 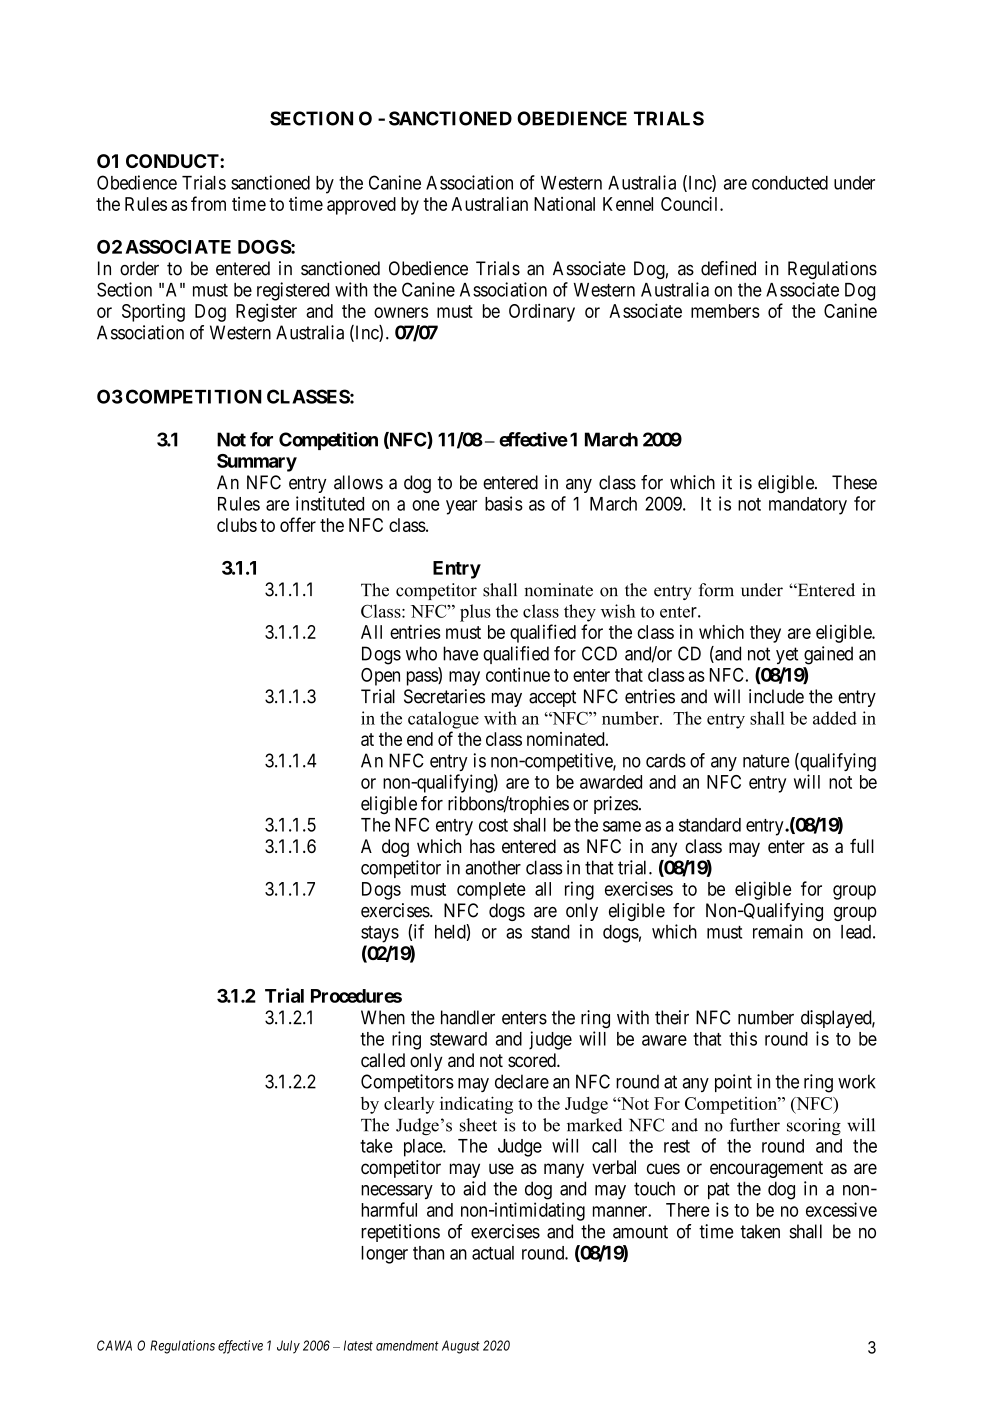 I want to click on clubs, so click(x=237, y=525).
